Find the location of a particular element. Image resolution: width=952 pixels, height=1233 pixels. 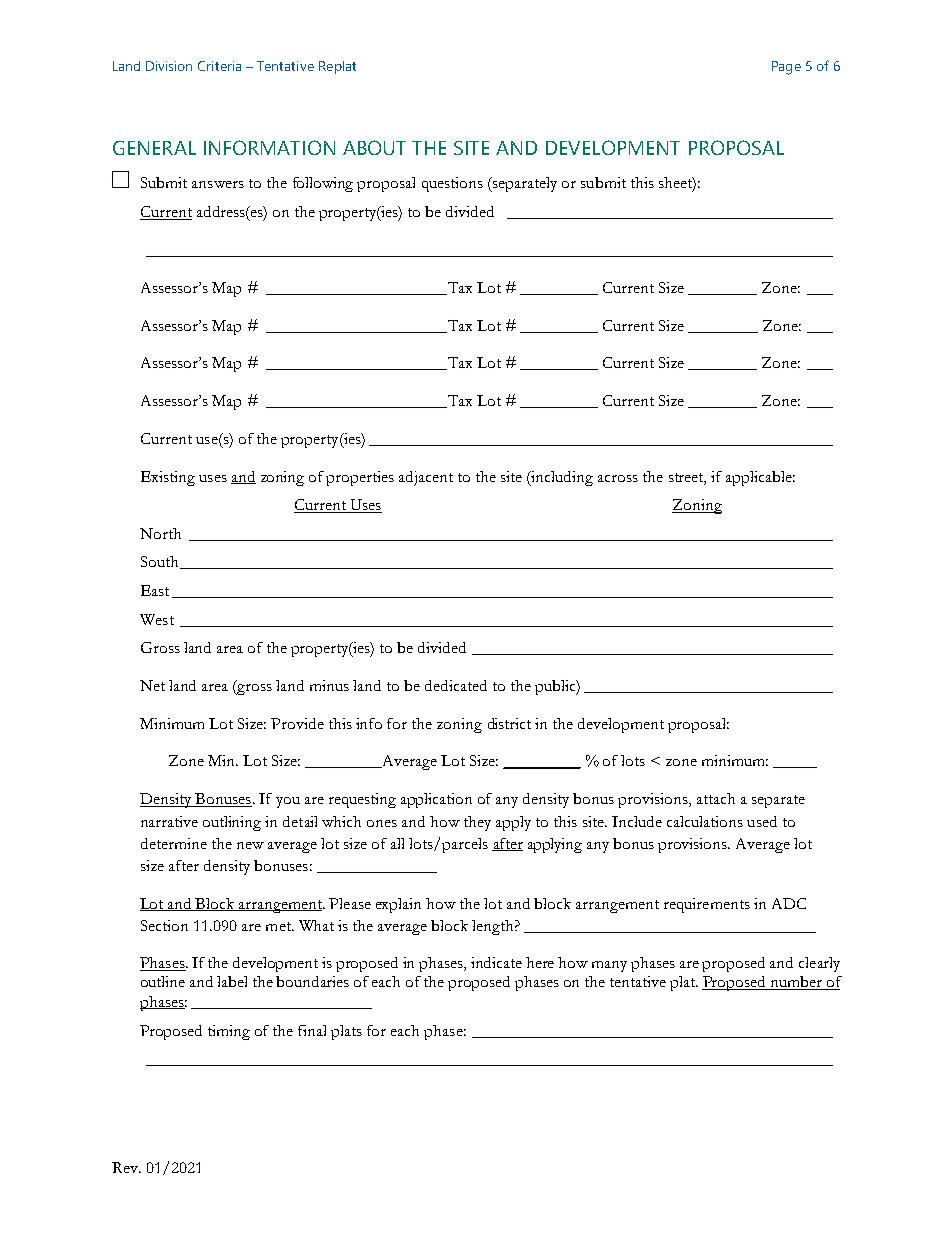

Criteria is located at coordinates (219, 66).
